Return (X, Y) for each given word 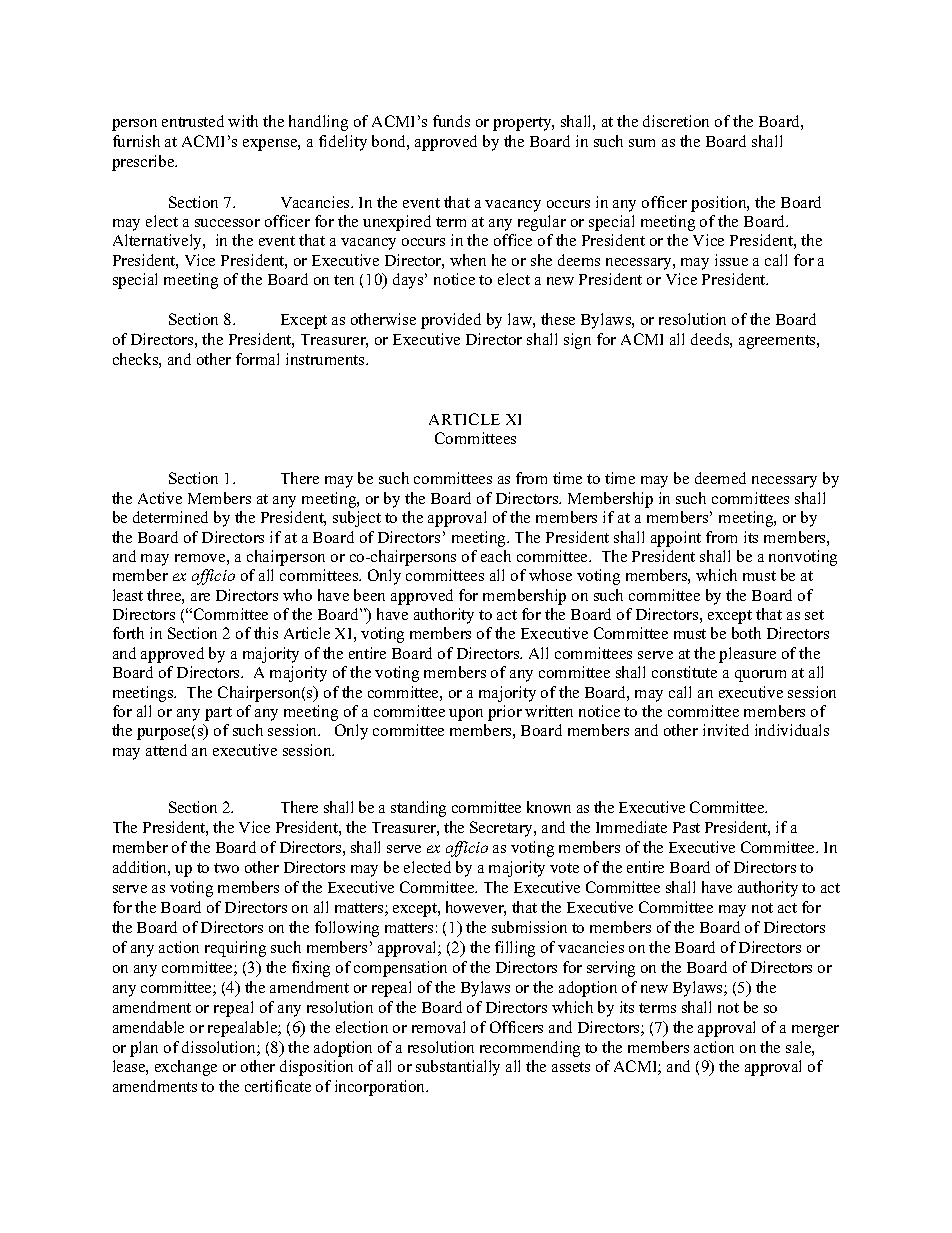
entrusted (193, 121)
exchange (186, 1068)
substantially (458, 1068)
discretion (676, 121)
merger (815, 1031)
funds (451, 121)
